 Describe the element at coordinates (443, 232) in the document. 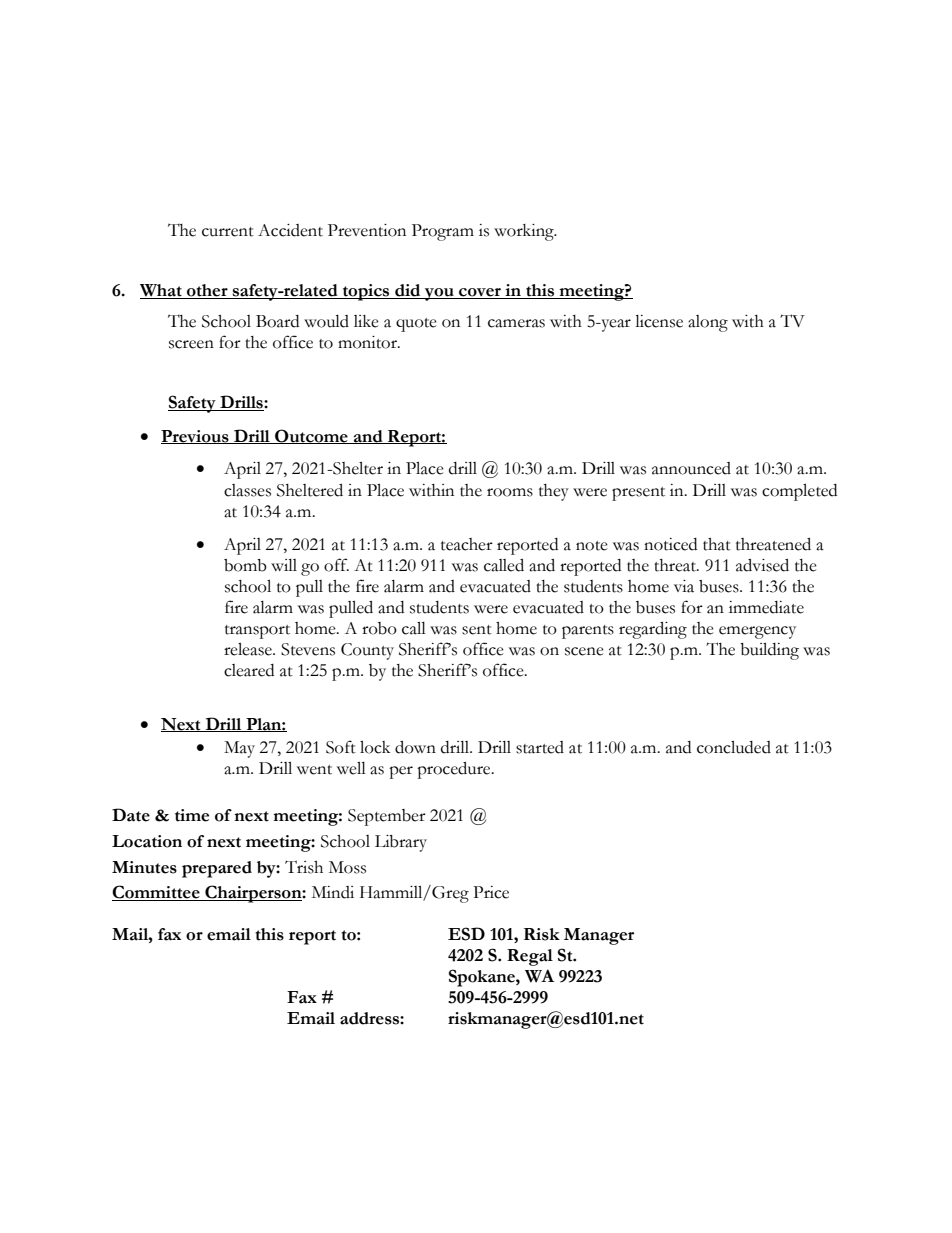

I see `Program` at that location.
